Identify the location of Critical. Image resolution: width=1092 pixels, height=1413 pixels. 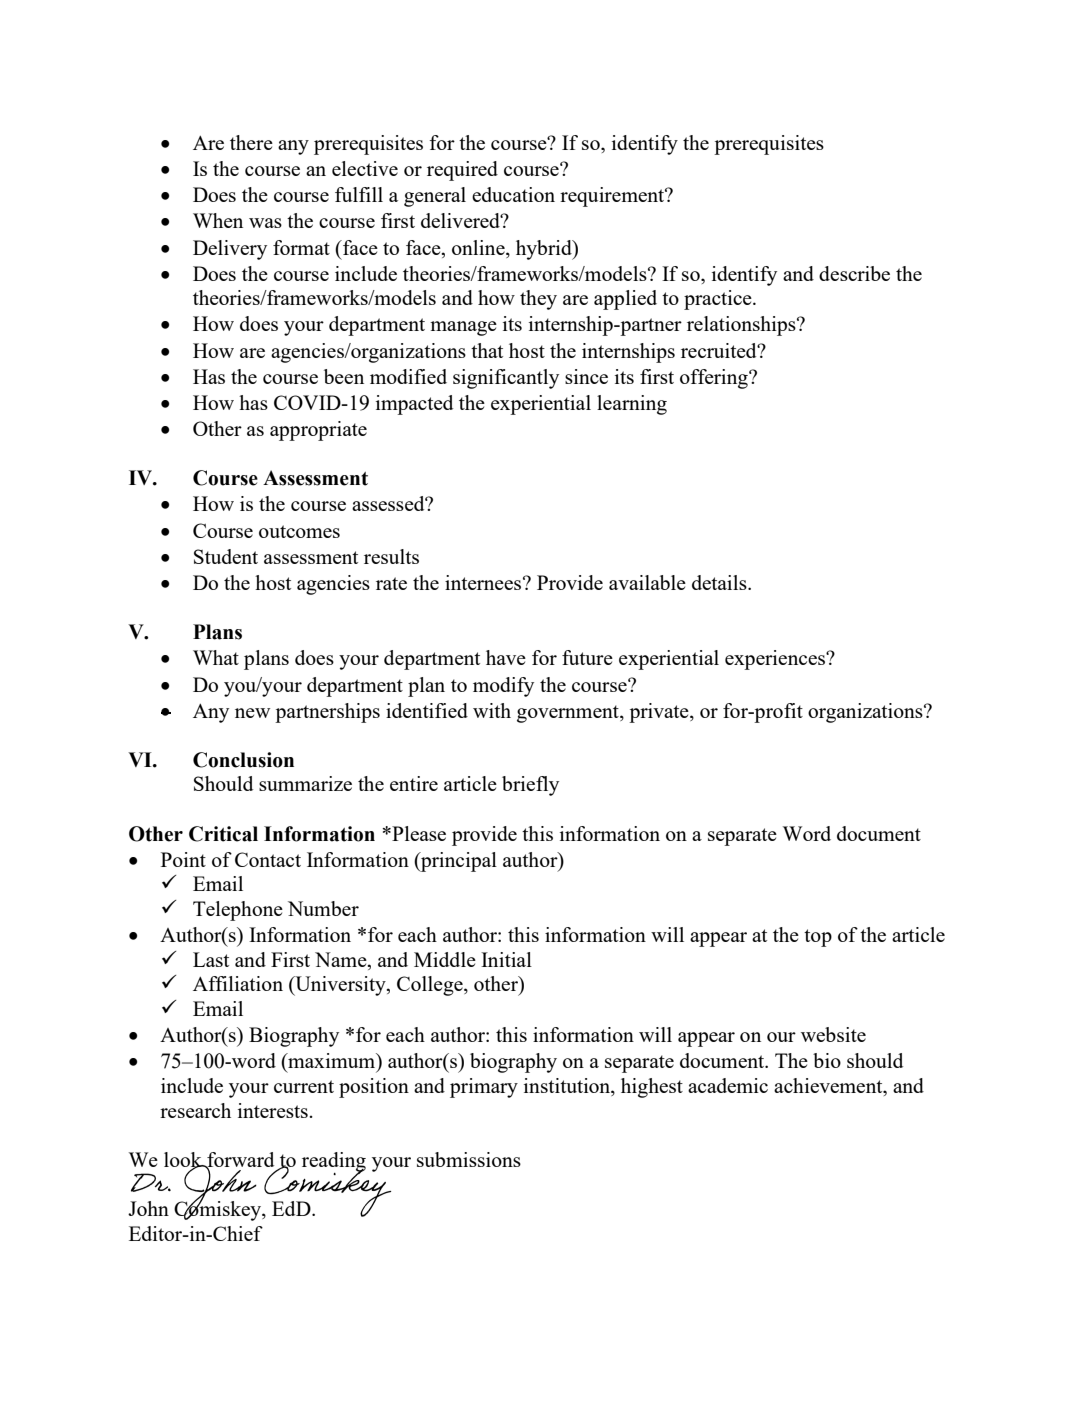
(223, 834).
